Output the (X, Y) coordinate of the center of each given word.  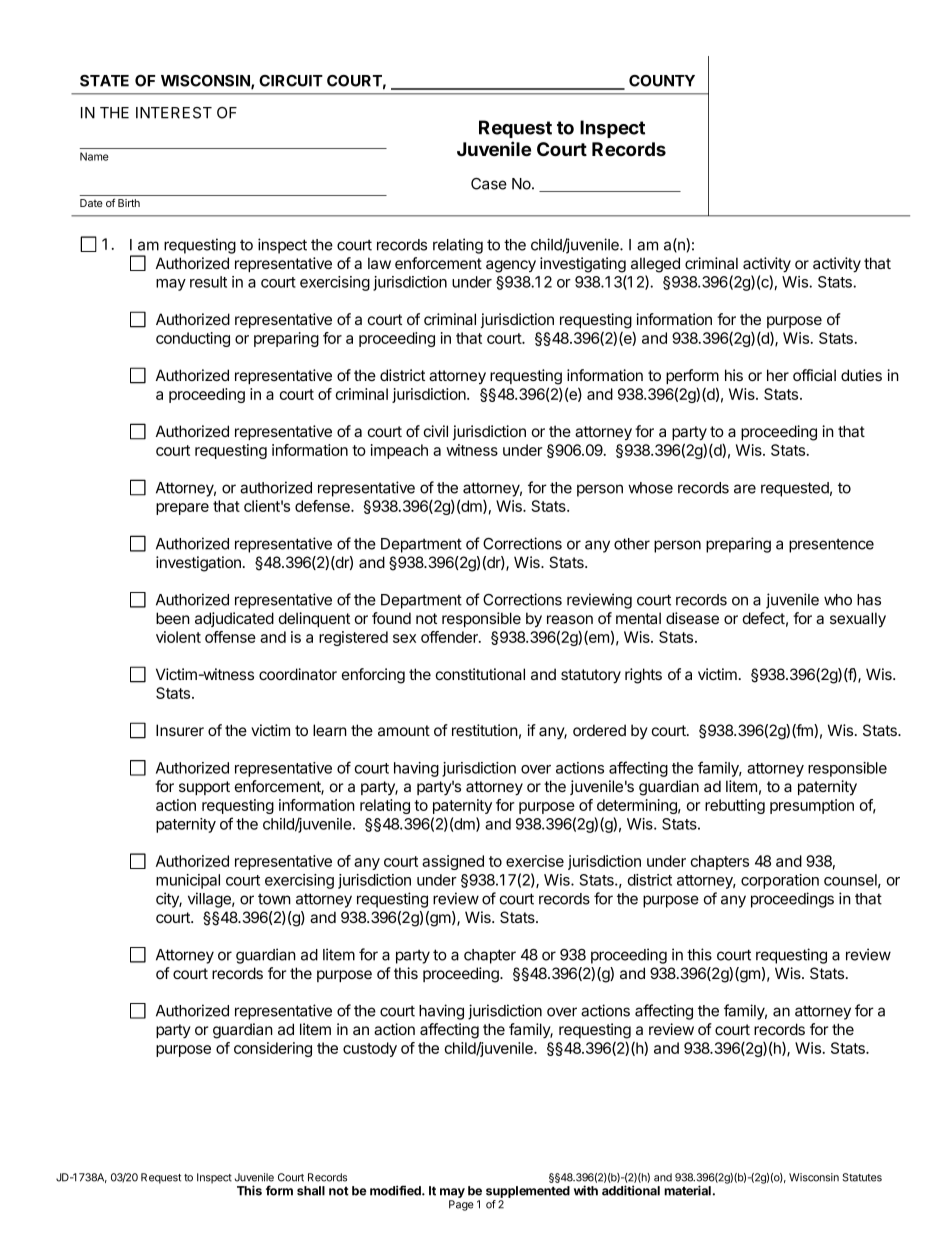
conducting (193, 339)
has (869, 600)
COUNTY (662, 81)
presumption (812, 806)
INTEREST (174, 113)
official (814, 375)
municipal (188, 881)
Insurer (180, 730)
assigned (453, 862)
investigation (198, 564)
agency (511, 266)
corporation (780, 881)
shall (311, 1191)
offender (450, 637)
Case (489, 184)
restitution (485, 730)
